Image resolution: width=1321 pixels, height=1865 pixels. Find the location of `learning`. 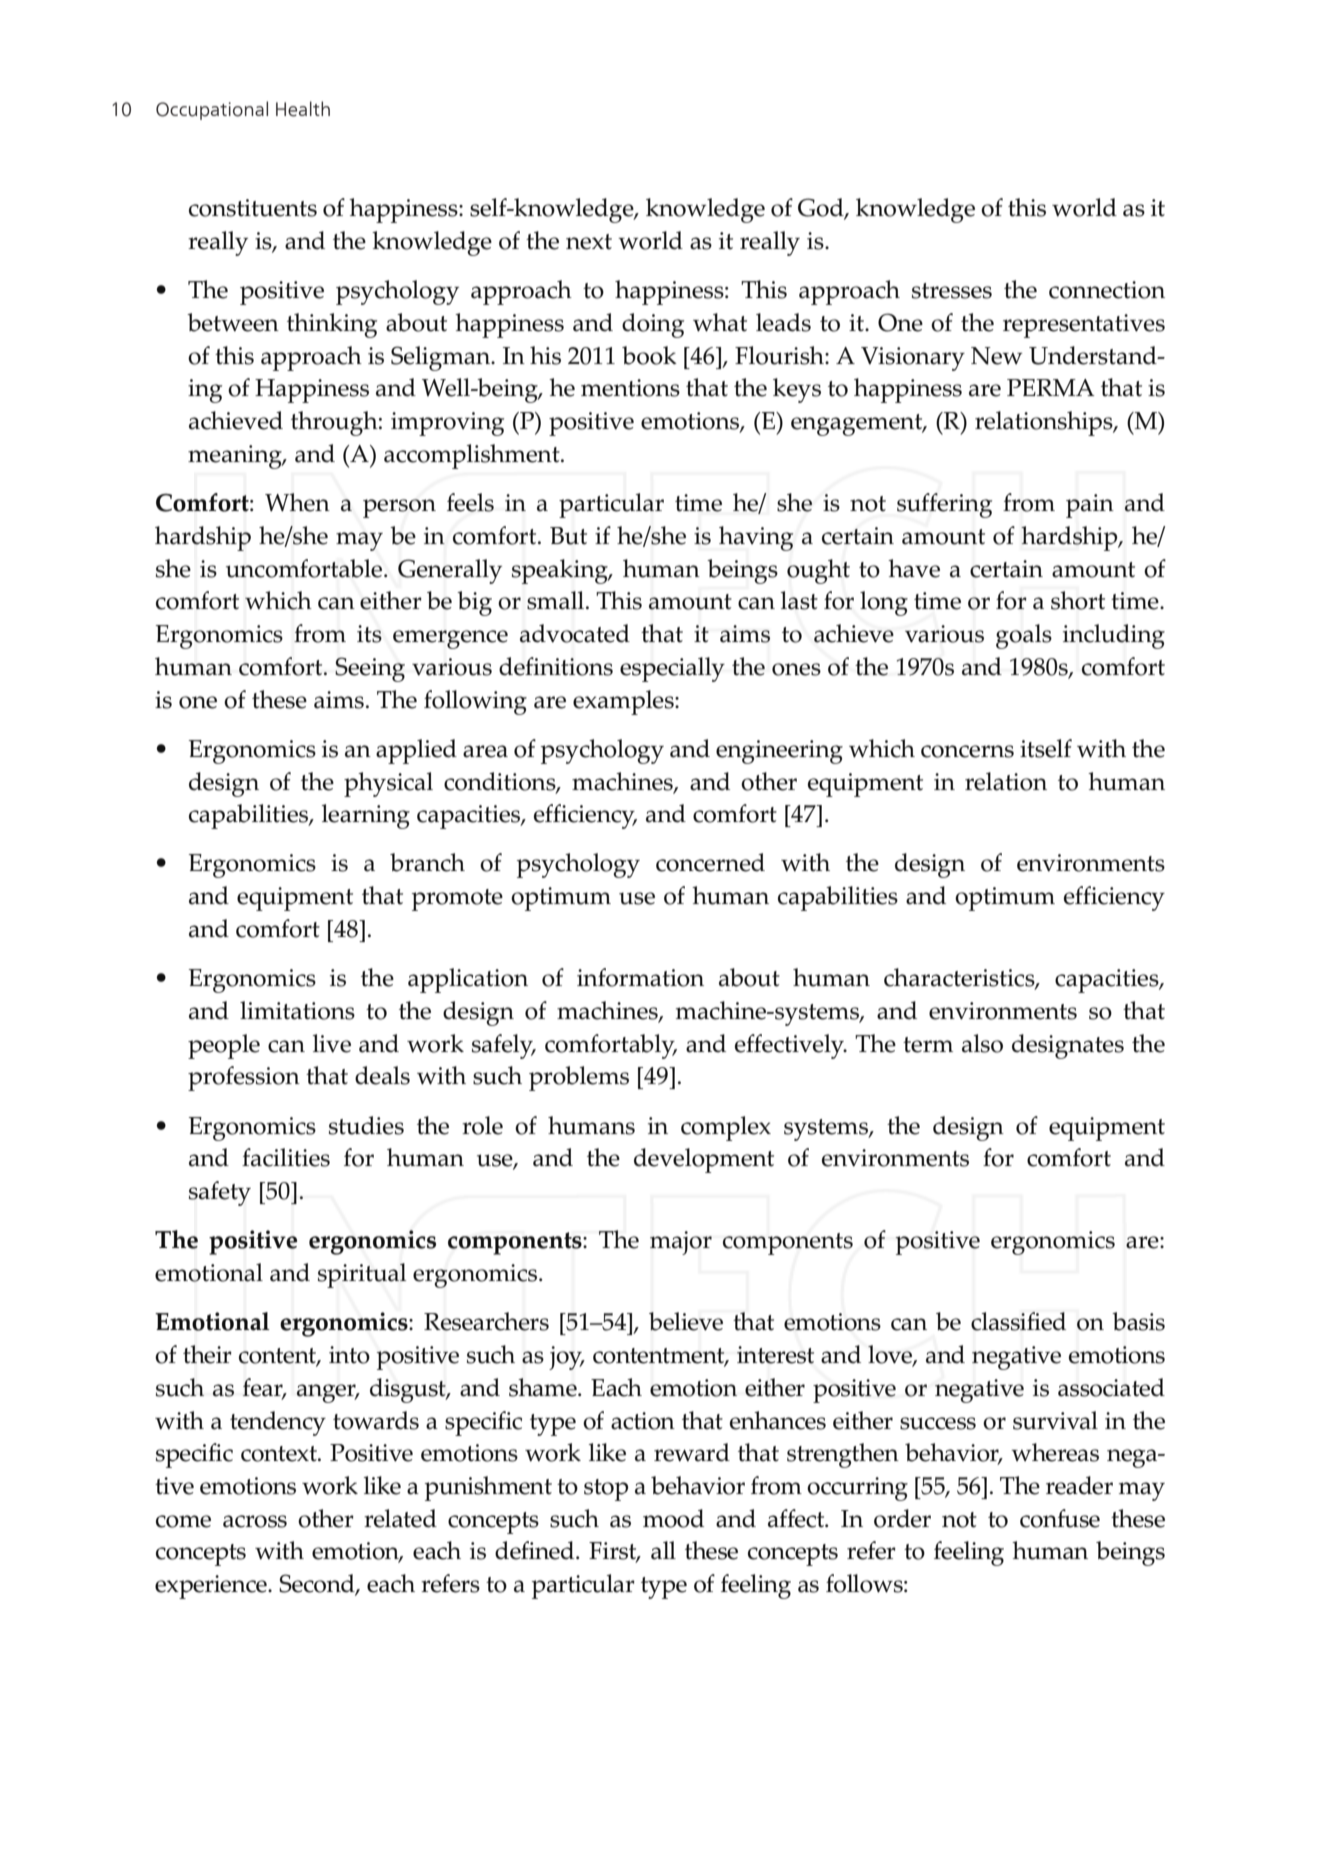

learning is located at coordinates (366, 816).
